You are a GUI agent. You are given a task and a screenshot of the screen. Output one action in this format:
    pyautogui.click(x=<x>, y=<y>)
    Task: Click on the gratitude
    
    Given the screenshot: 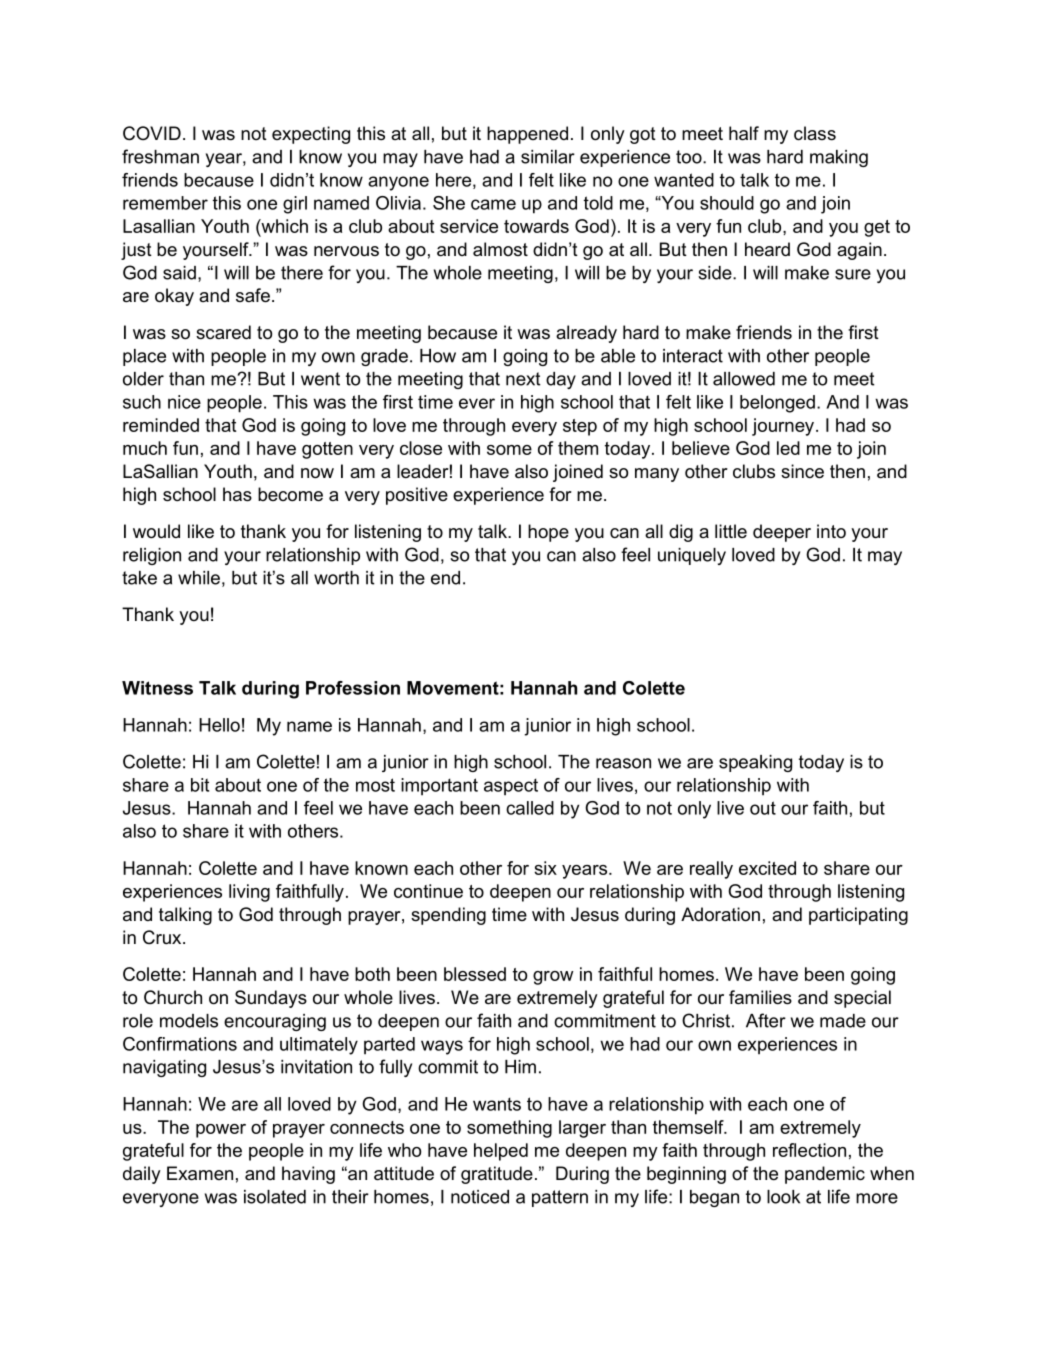 What is the action you would take?
    pyautogui.click(x=497, y=1175)
